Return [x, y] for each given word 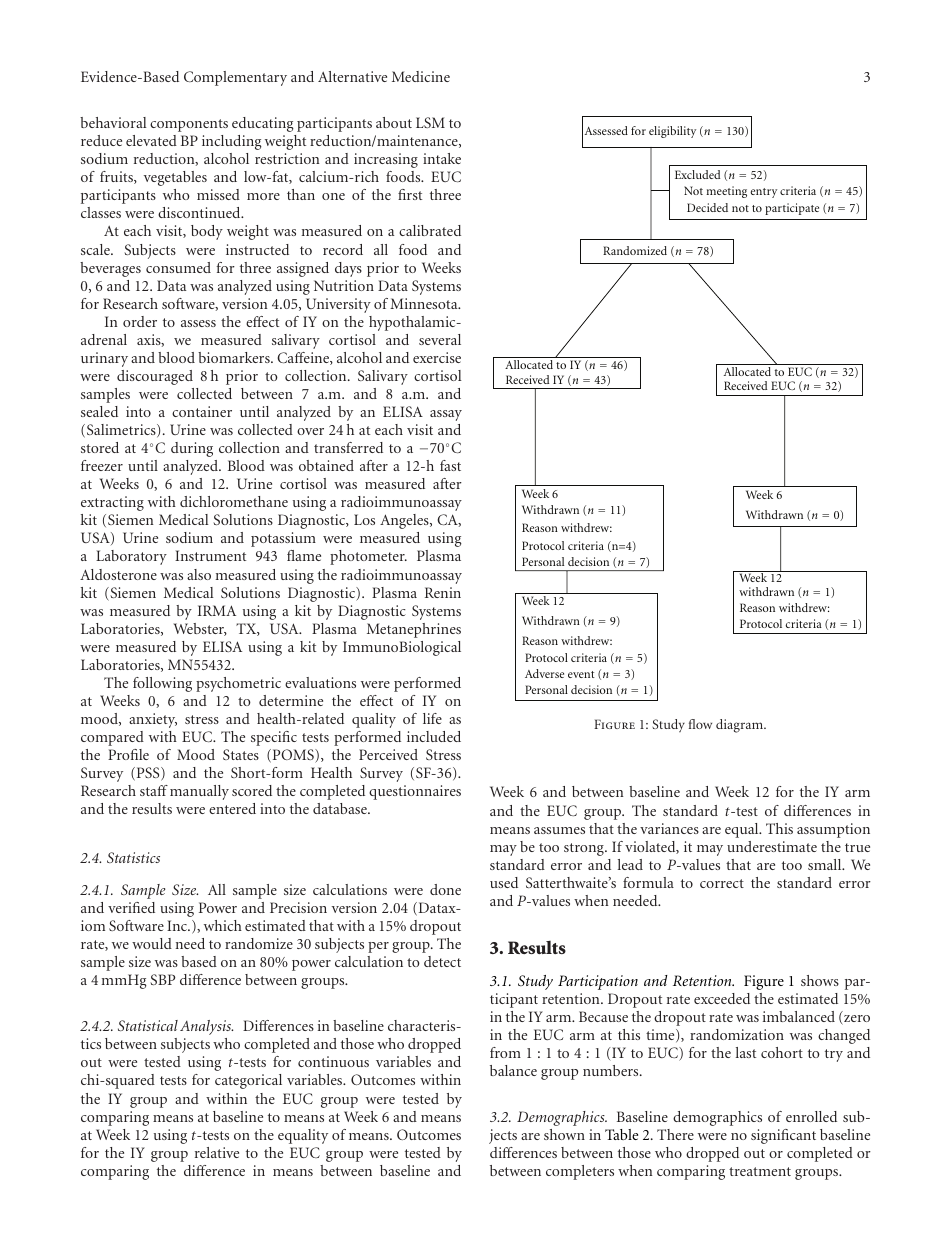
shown [564, 1134]
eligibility [672, 132]
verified [131, 907]
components [189, 125]
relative [217, 1152]
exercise [437, 357]
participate [792, 209]
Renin [443, 592]
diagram [740, 726]
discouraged [155, 377]
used [504, 882]
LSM [430, 122]
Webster [200, 629]
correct [722, 883]
